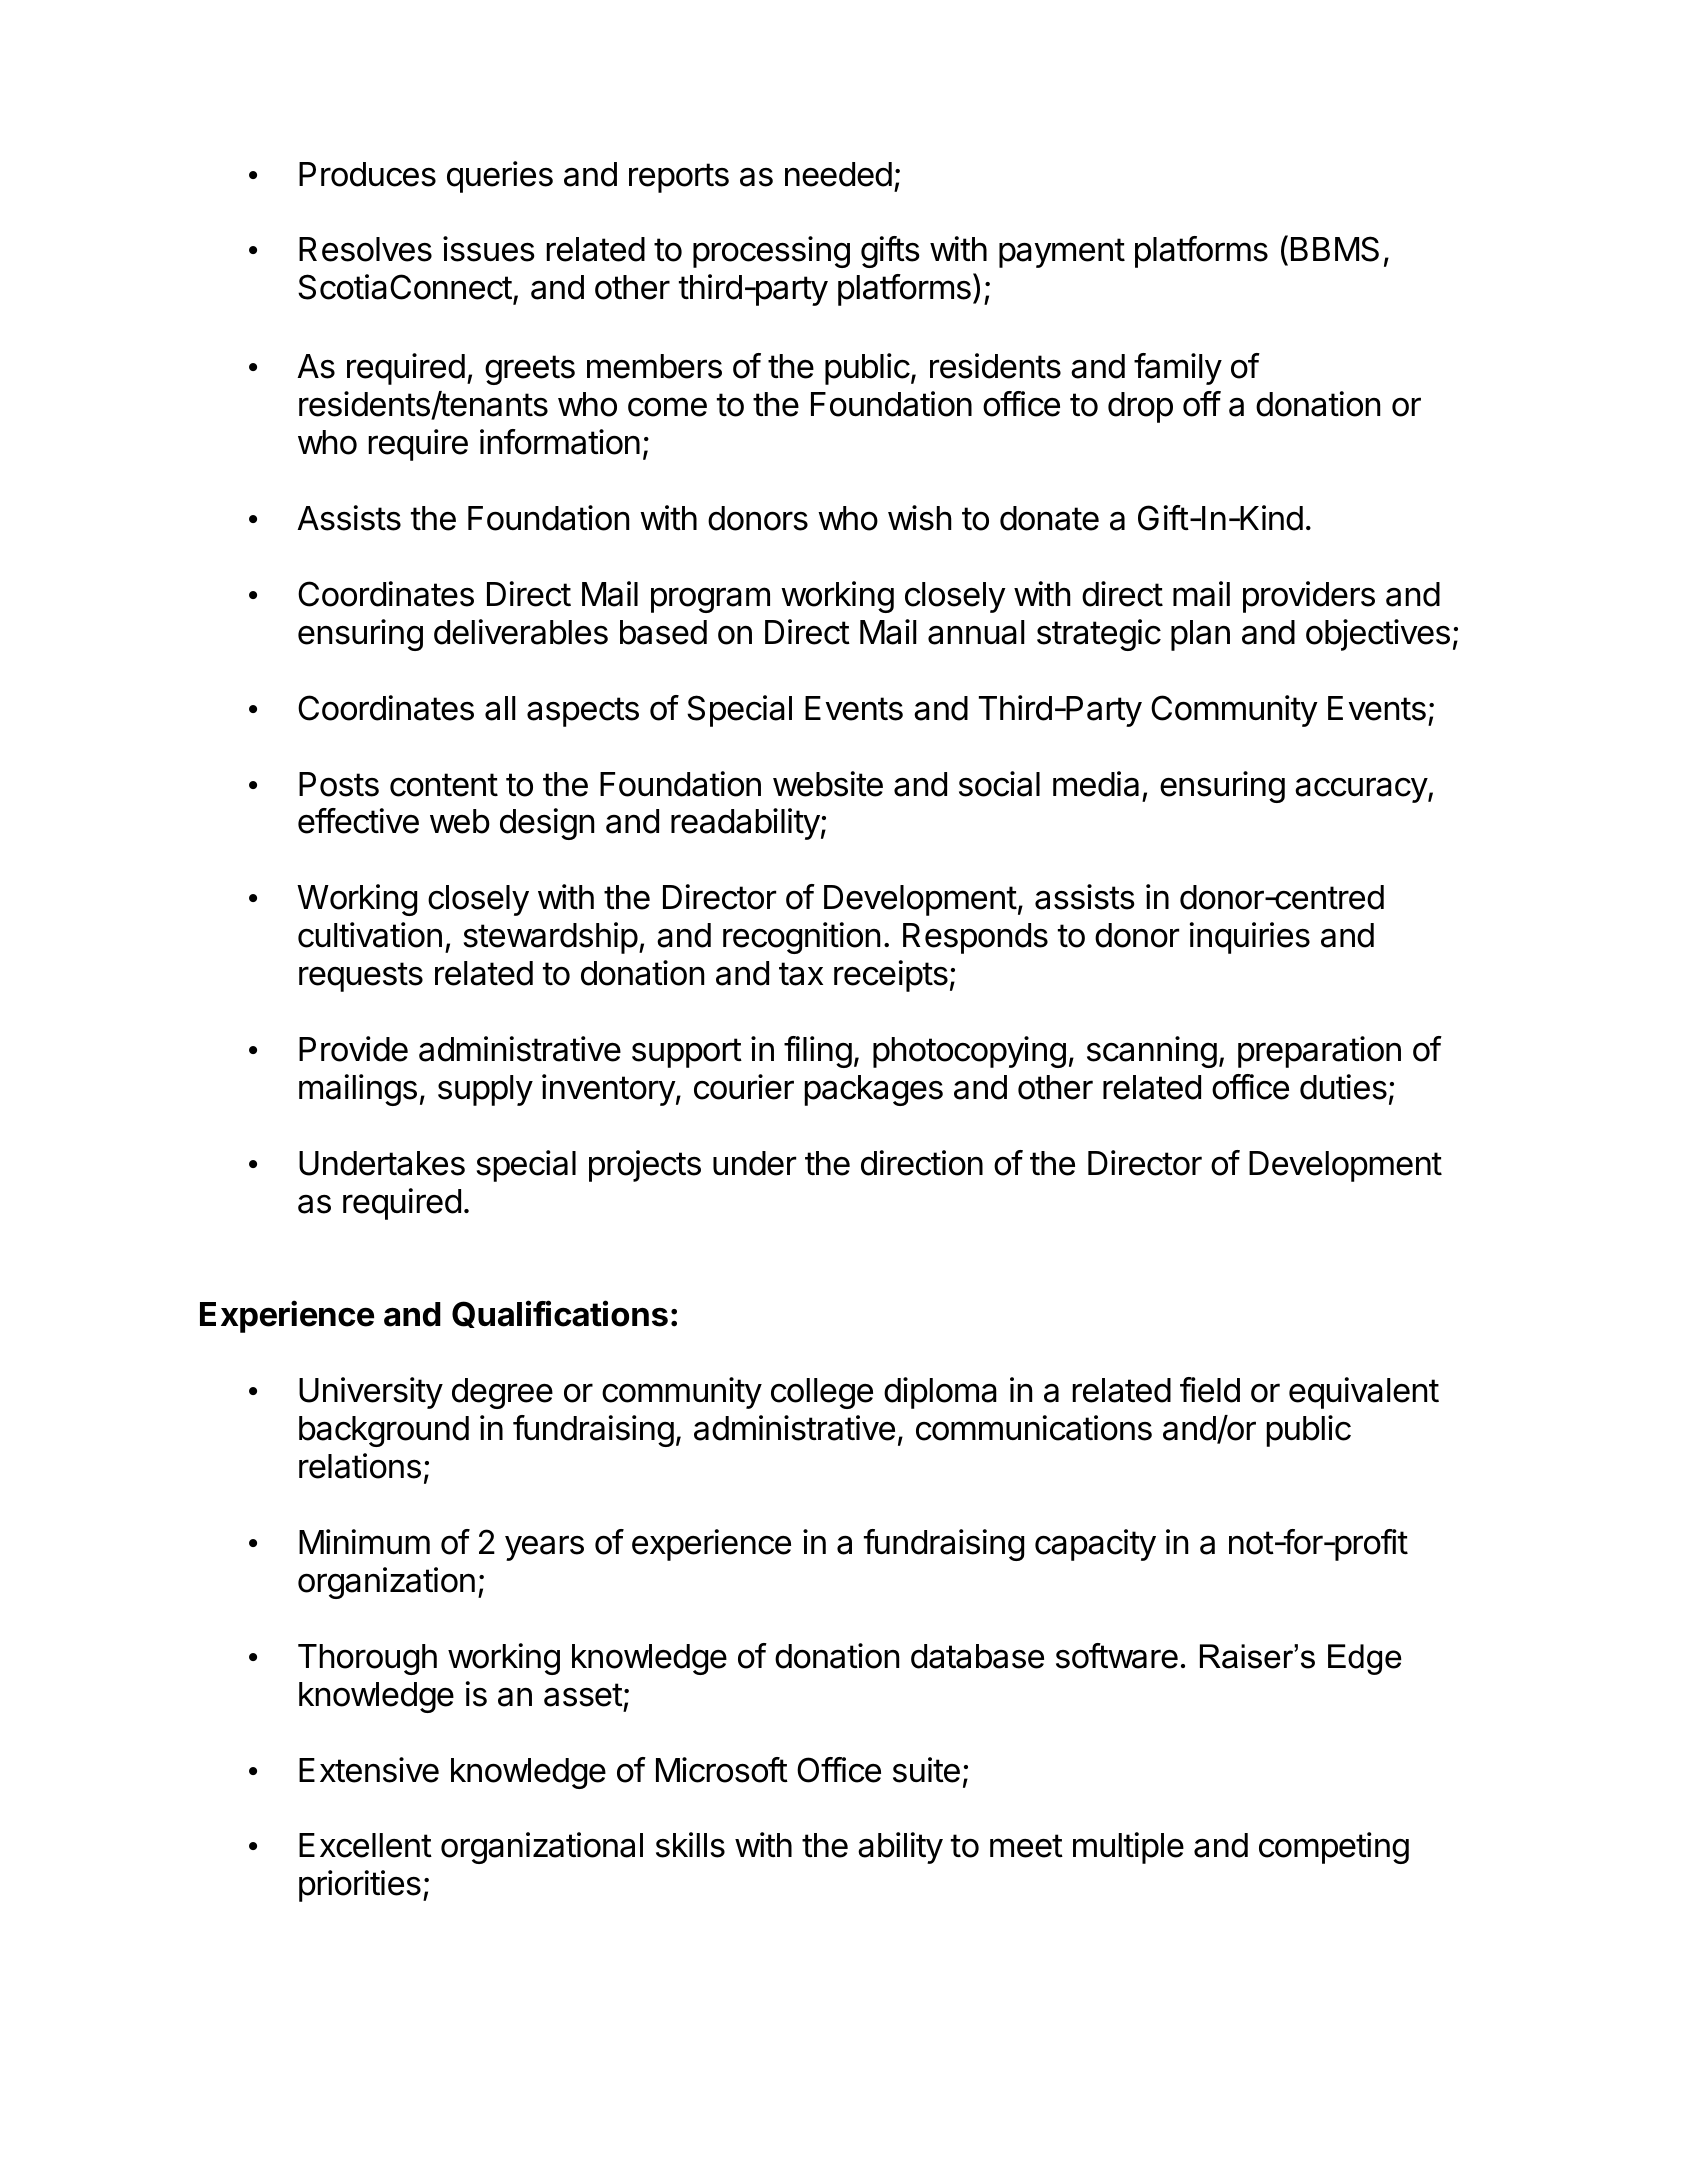 The width and height of the screenshot is (1682, 2177). I want to click on suite, so click(926, 1770).
